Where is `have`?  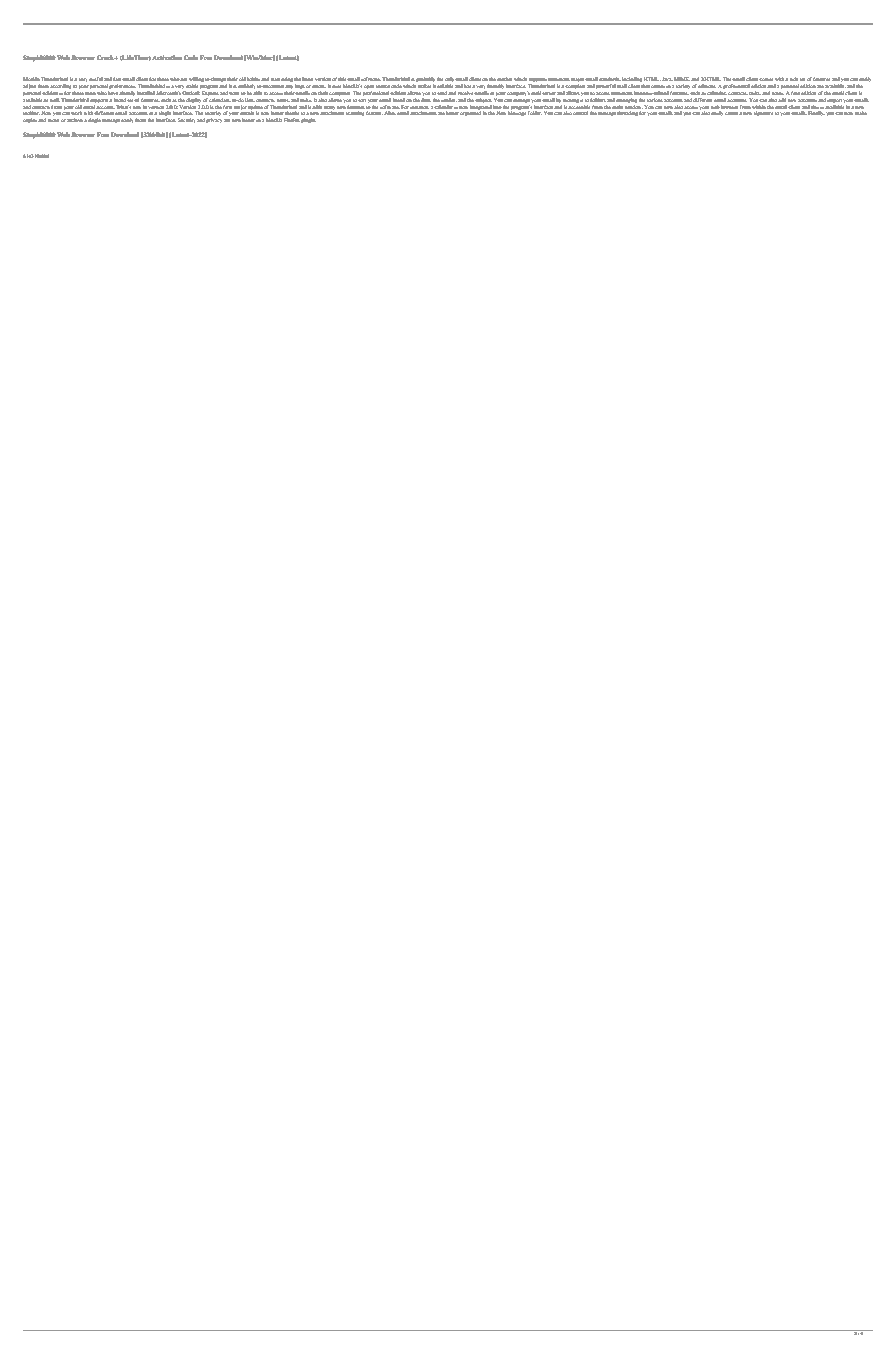
have is located at coordinates (113, 93).
